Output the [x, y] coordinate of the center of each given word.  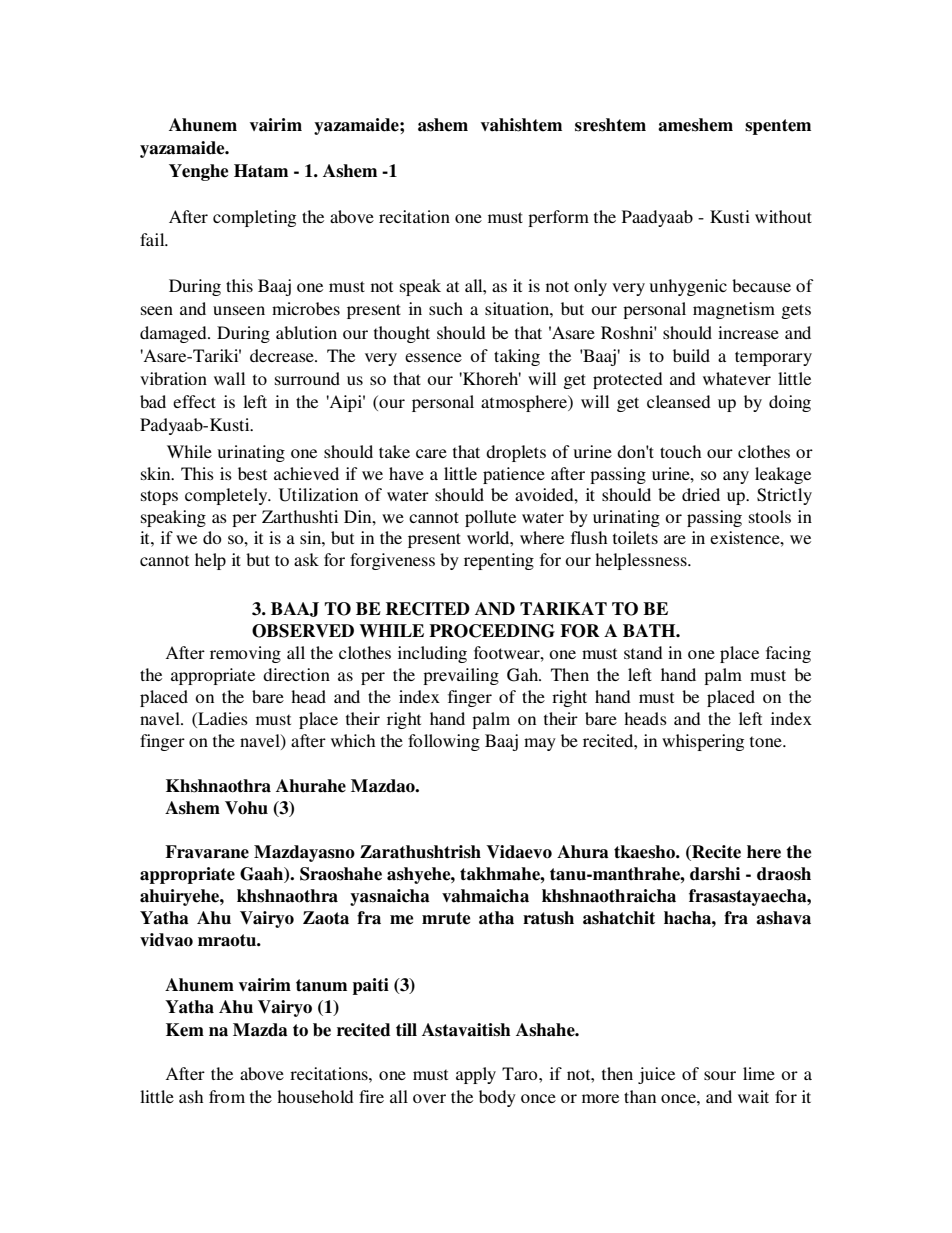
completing [254, 218]
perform [558, 218]
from [227, 1096]
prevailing [461, 676]
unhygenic [688, 287]
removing [245, 654]
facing [788, 654]
